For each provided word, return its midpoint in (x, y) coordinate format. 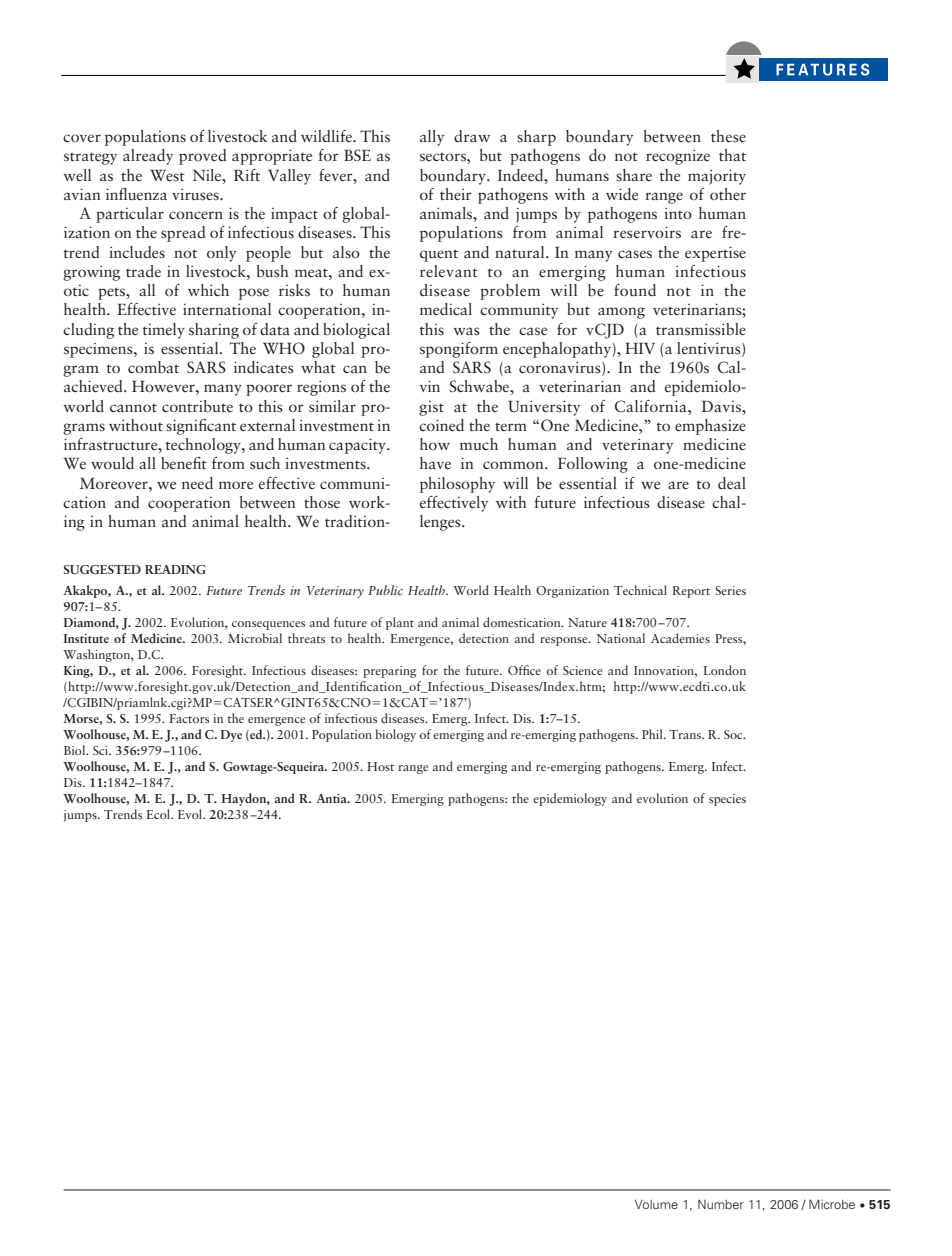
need (197, 483)
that (732, 155)
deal (732, 483)
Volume (656, 1204)
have (435, 463)
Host (380, 766)
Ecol (159, 814)
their (456, 194)
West (167, 176)
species (727, 800)
